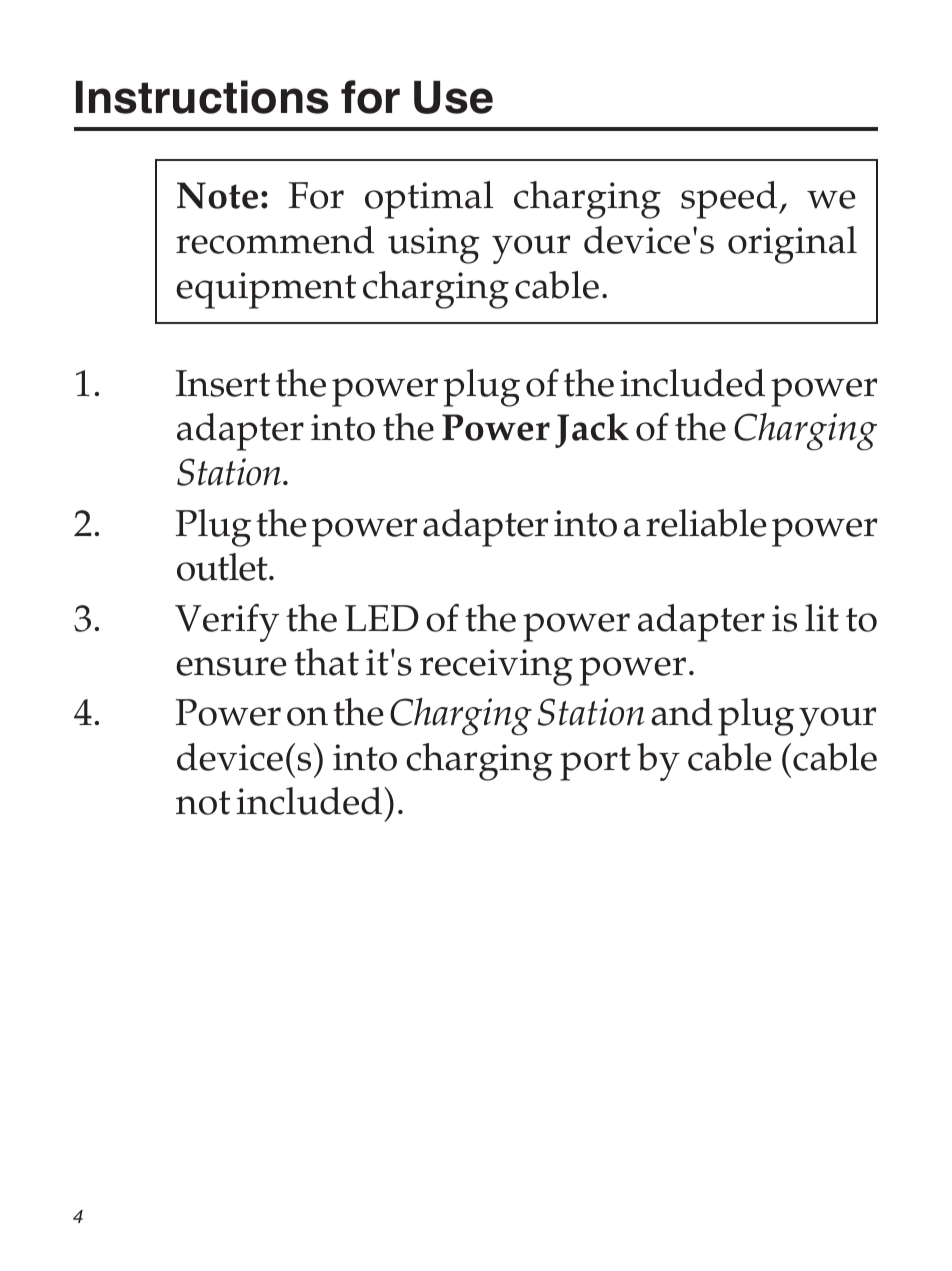  What do you see at coordinates (202, 97) in the image?
I see `Instructions` at bounding box center [202, 97].
